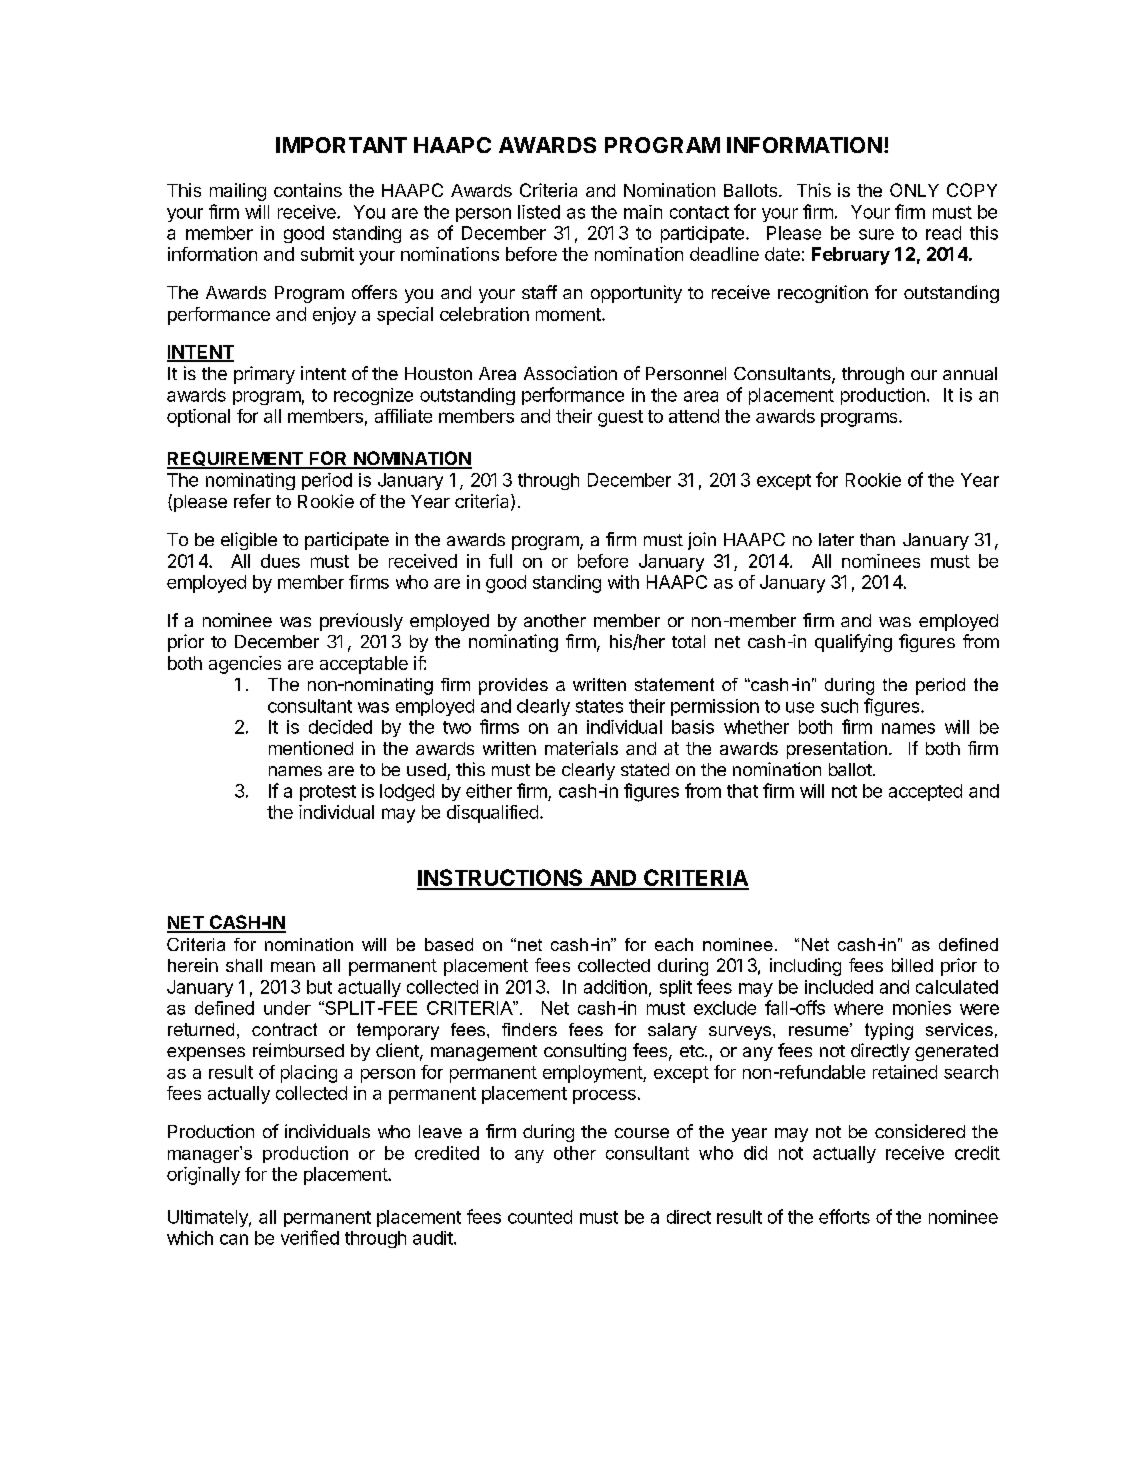  Describe the element at coordinates (308, 190) in the screenshot. I see `contains` at that location.
